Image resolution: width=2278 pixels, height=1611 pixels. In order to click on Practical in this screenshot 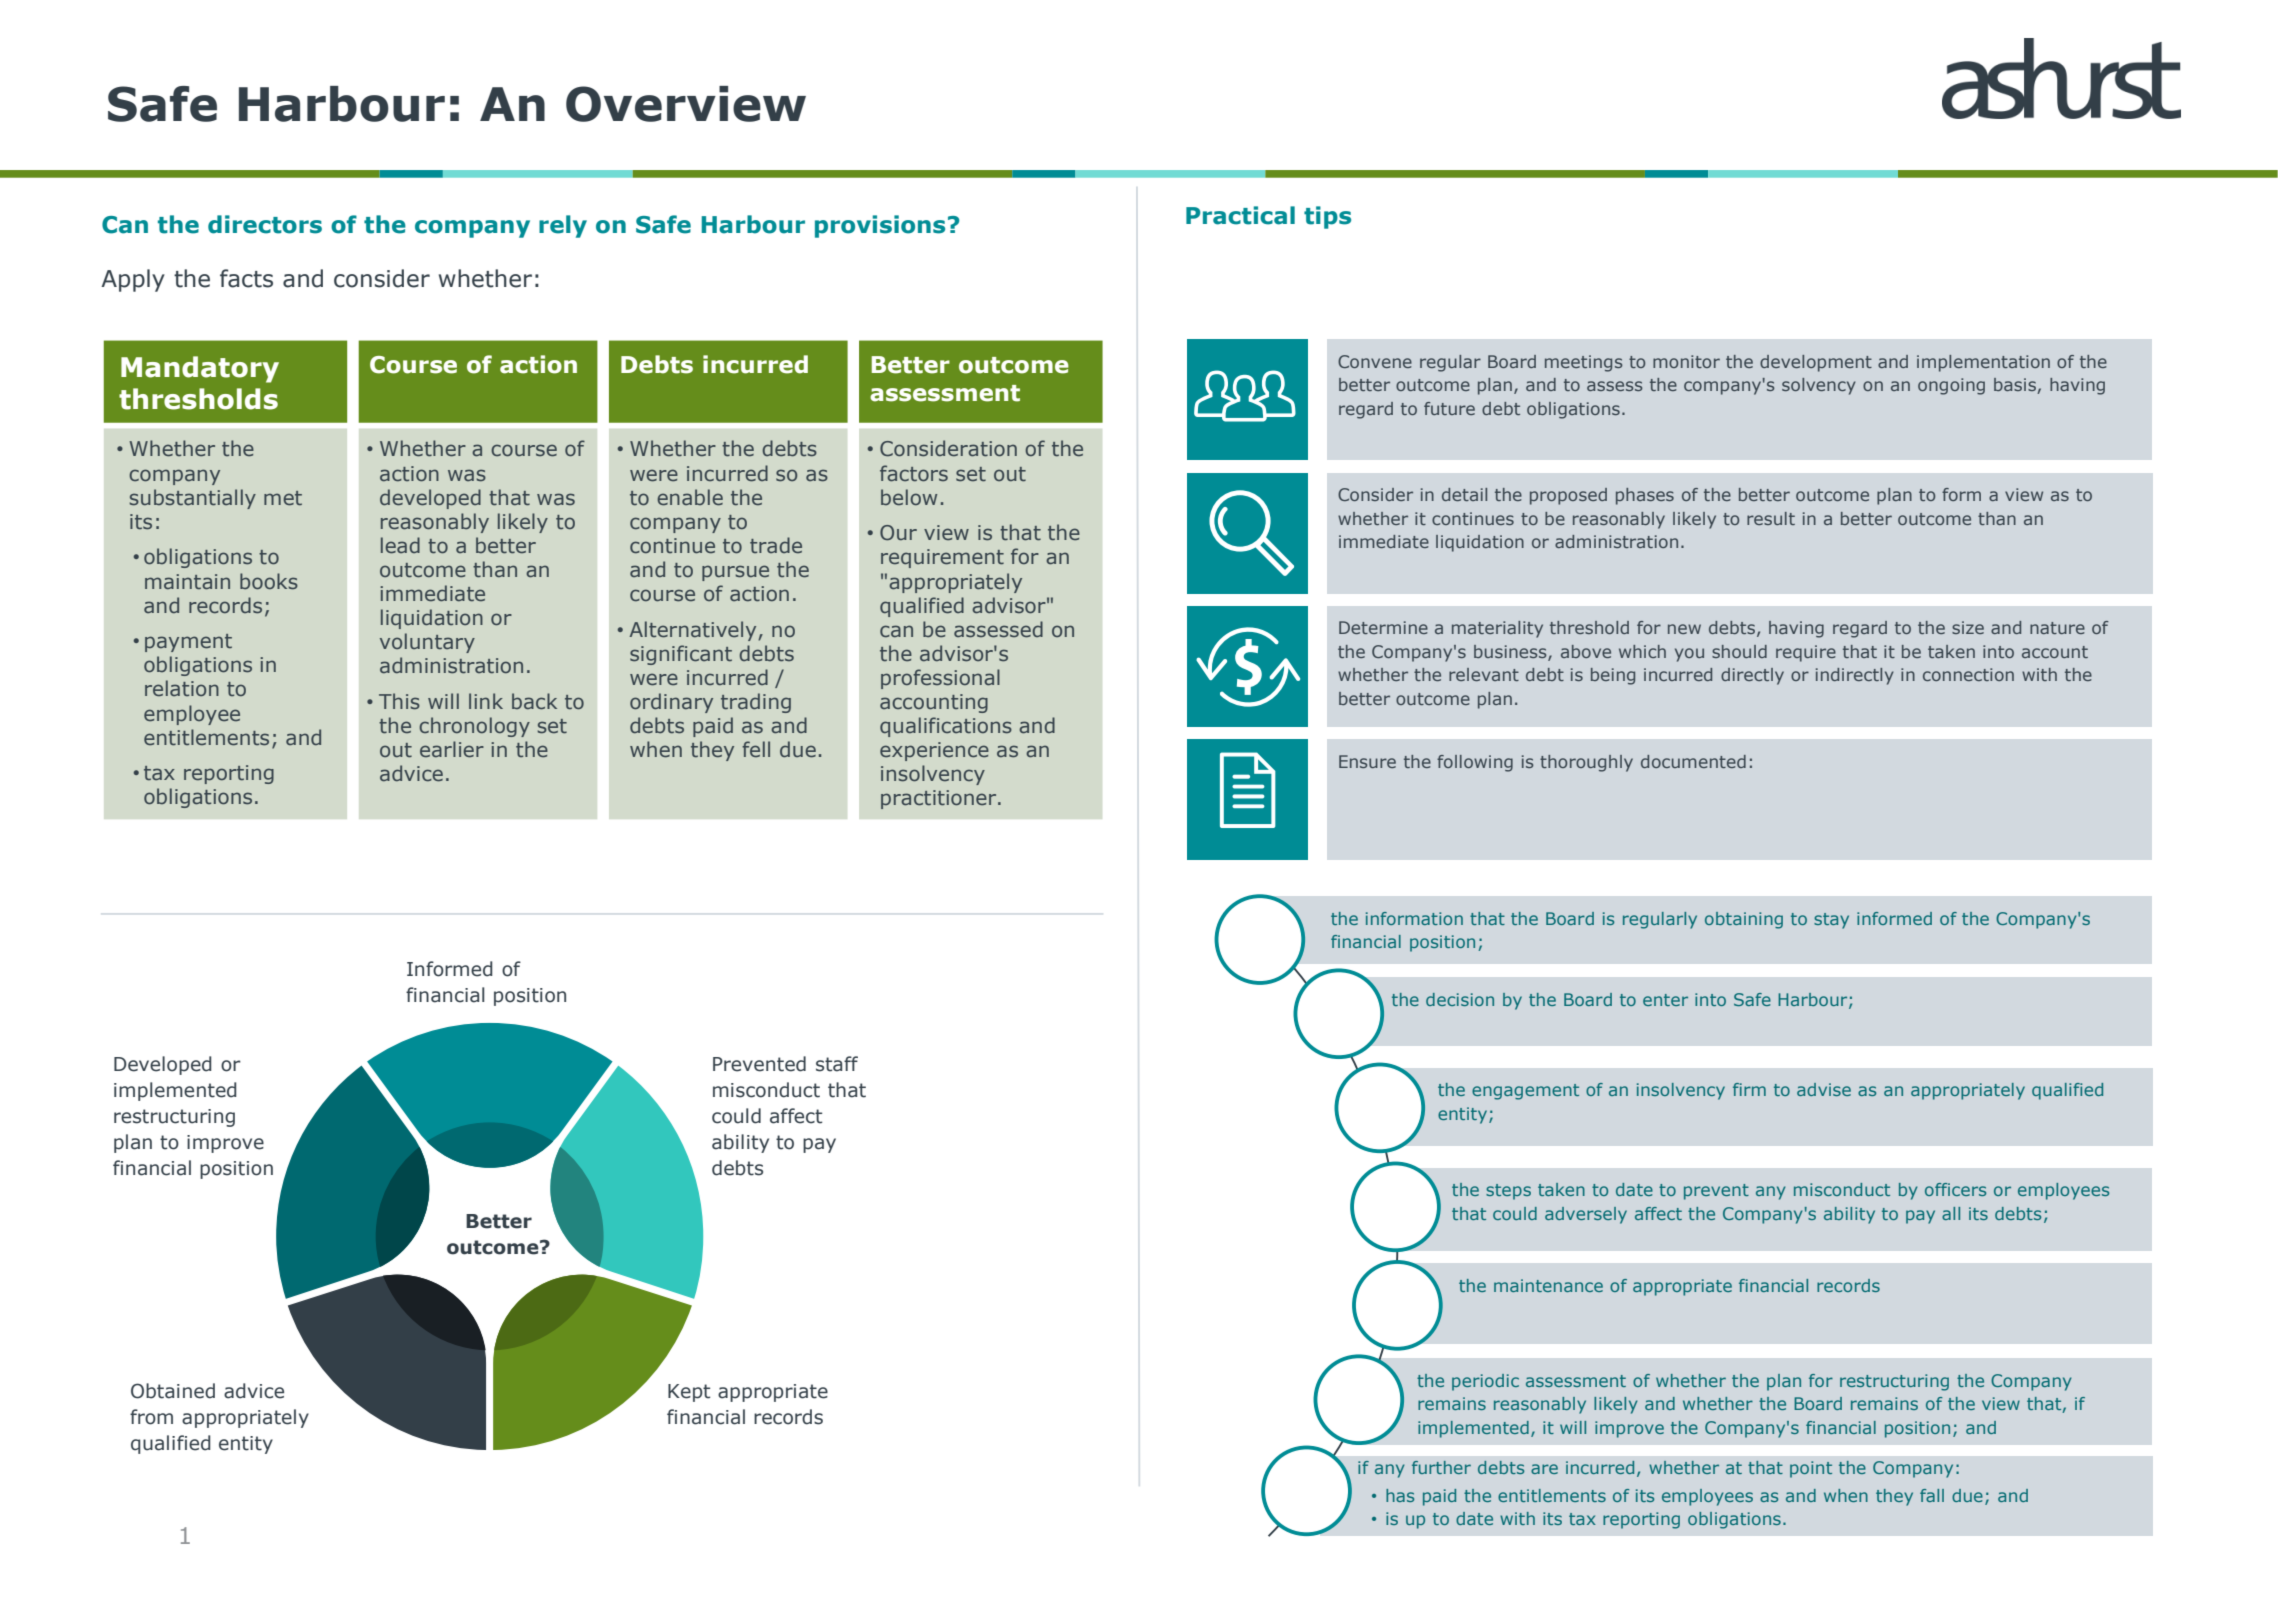, I will do `click(1240, 215)`.
